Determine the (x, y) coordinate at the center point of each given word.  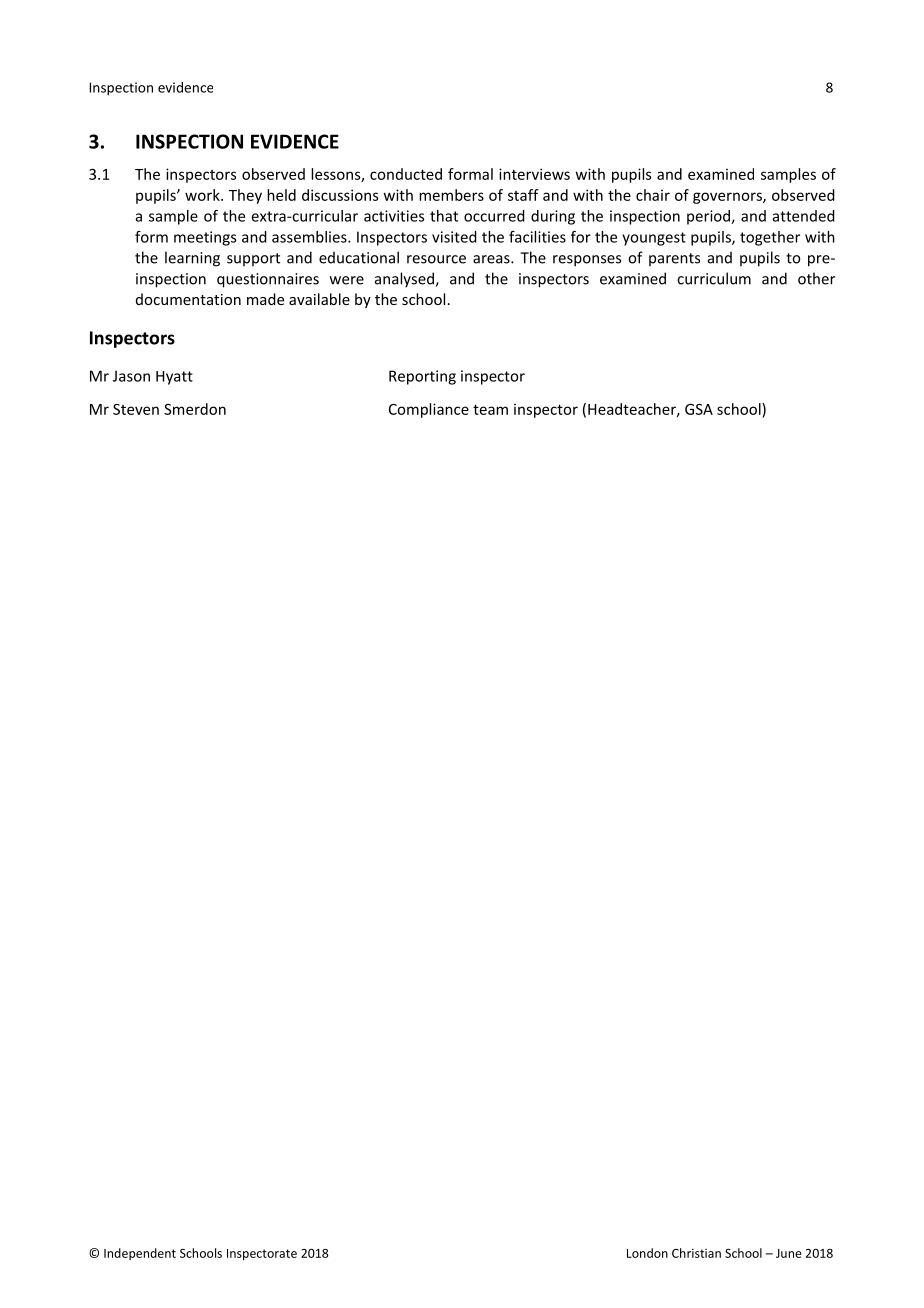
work (203, 195)
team (490, 409)
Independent (140, 1254)
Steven (136, 409)
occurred (494, 216)
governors (728, 198)
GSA (699, 409)
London (647, 1253)
